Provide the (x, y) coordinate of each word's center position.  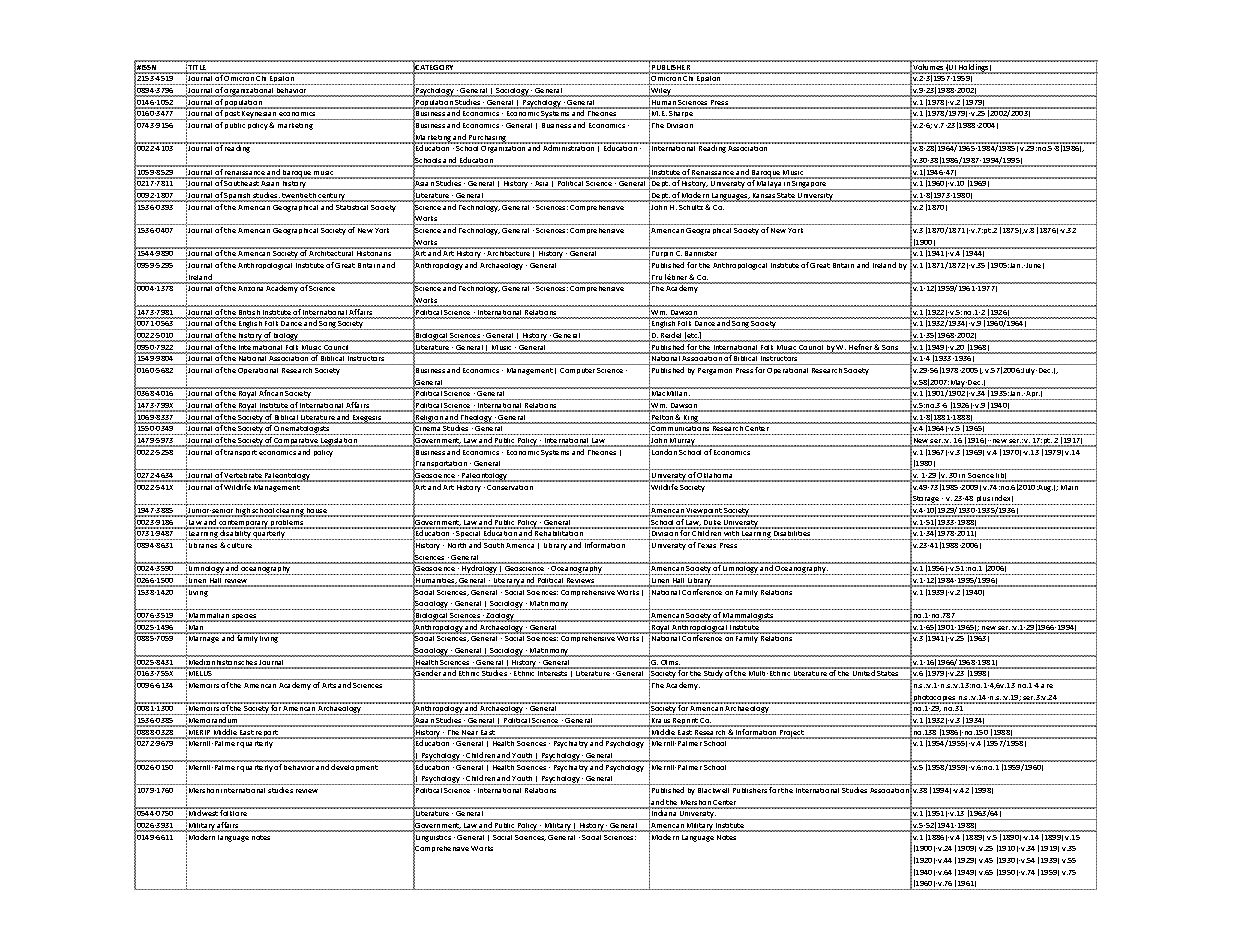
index (1002, 498)
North (457, 545)
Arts (329, 685)
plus (983, 500)
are (1047, 686)
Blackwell (713, 790)
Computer (577, 371)
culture (239, 545)
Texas (707, 545)
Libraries (203, 545)
